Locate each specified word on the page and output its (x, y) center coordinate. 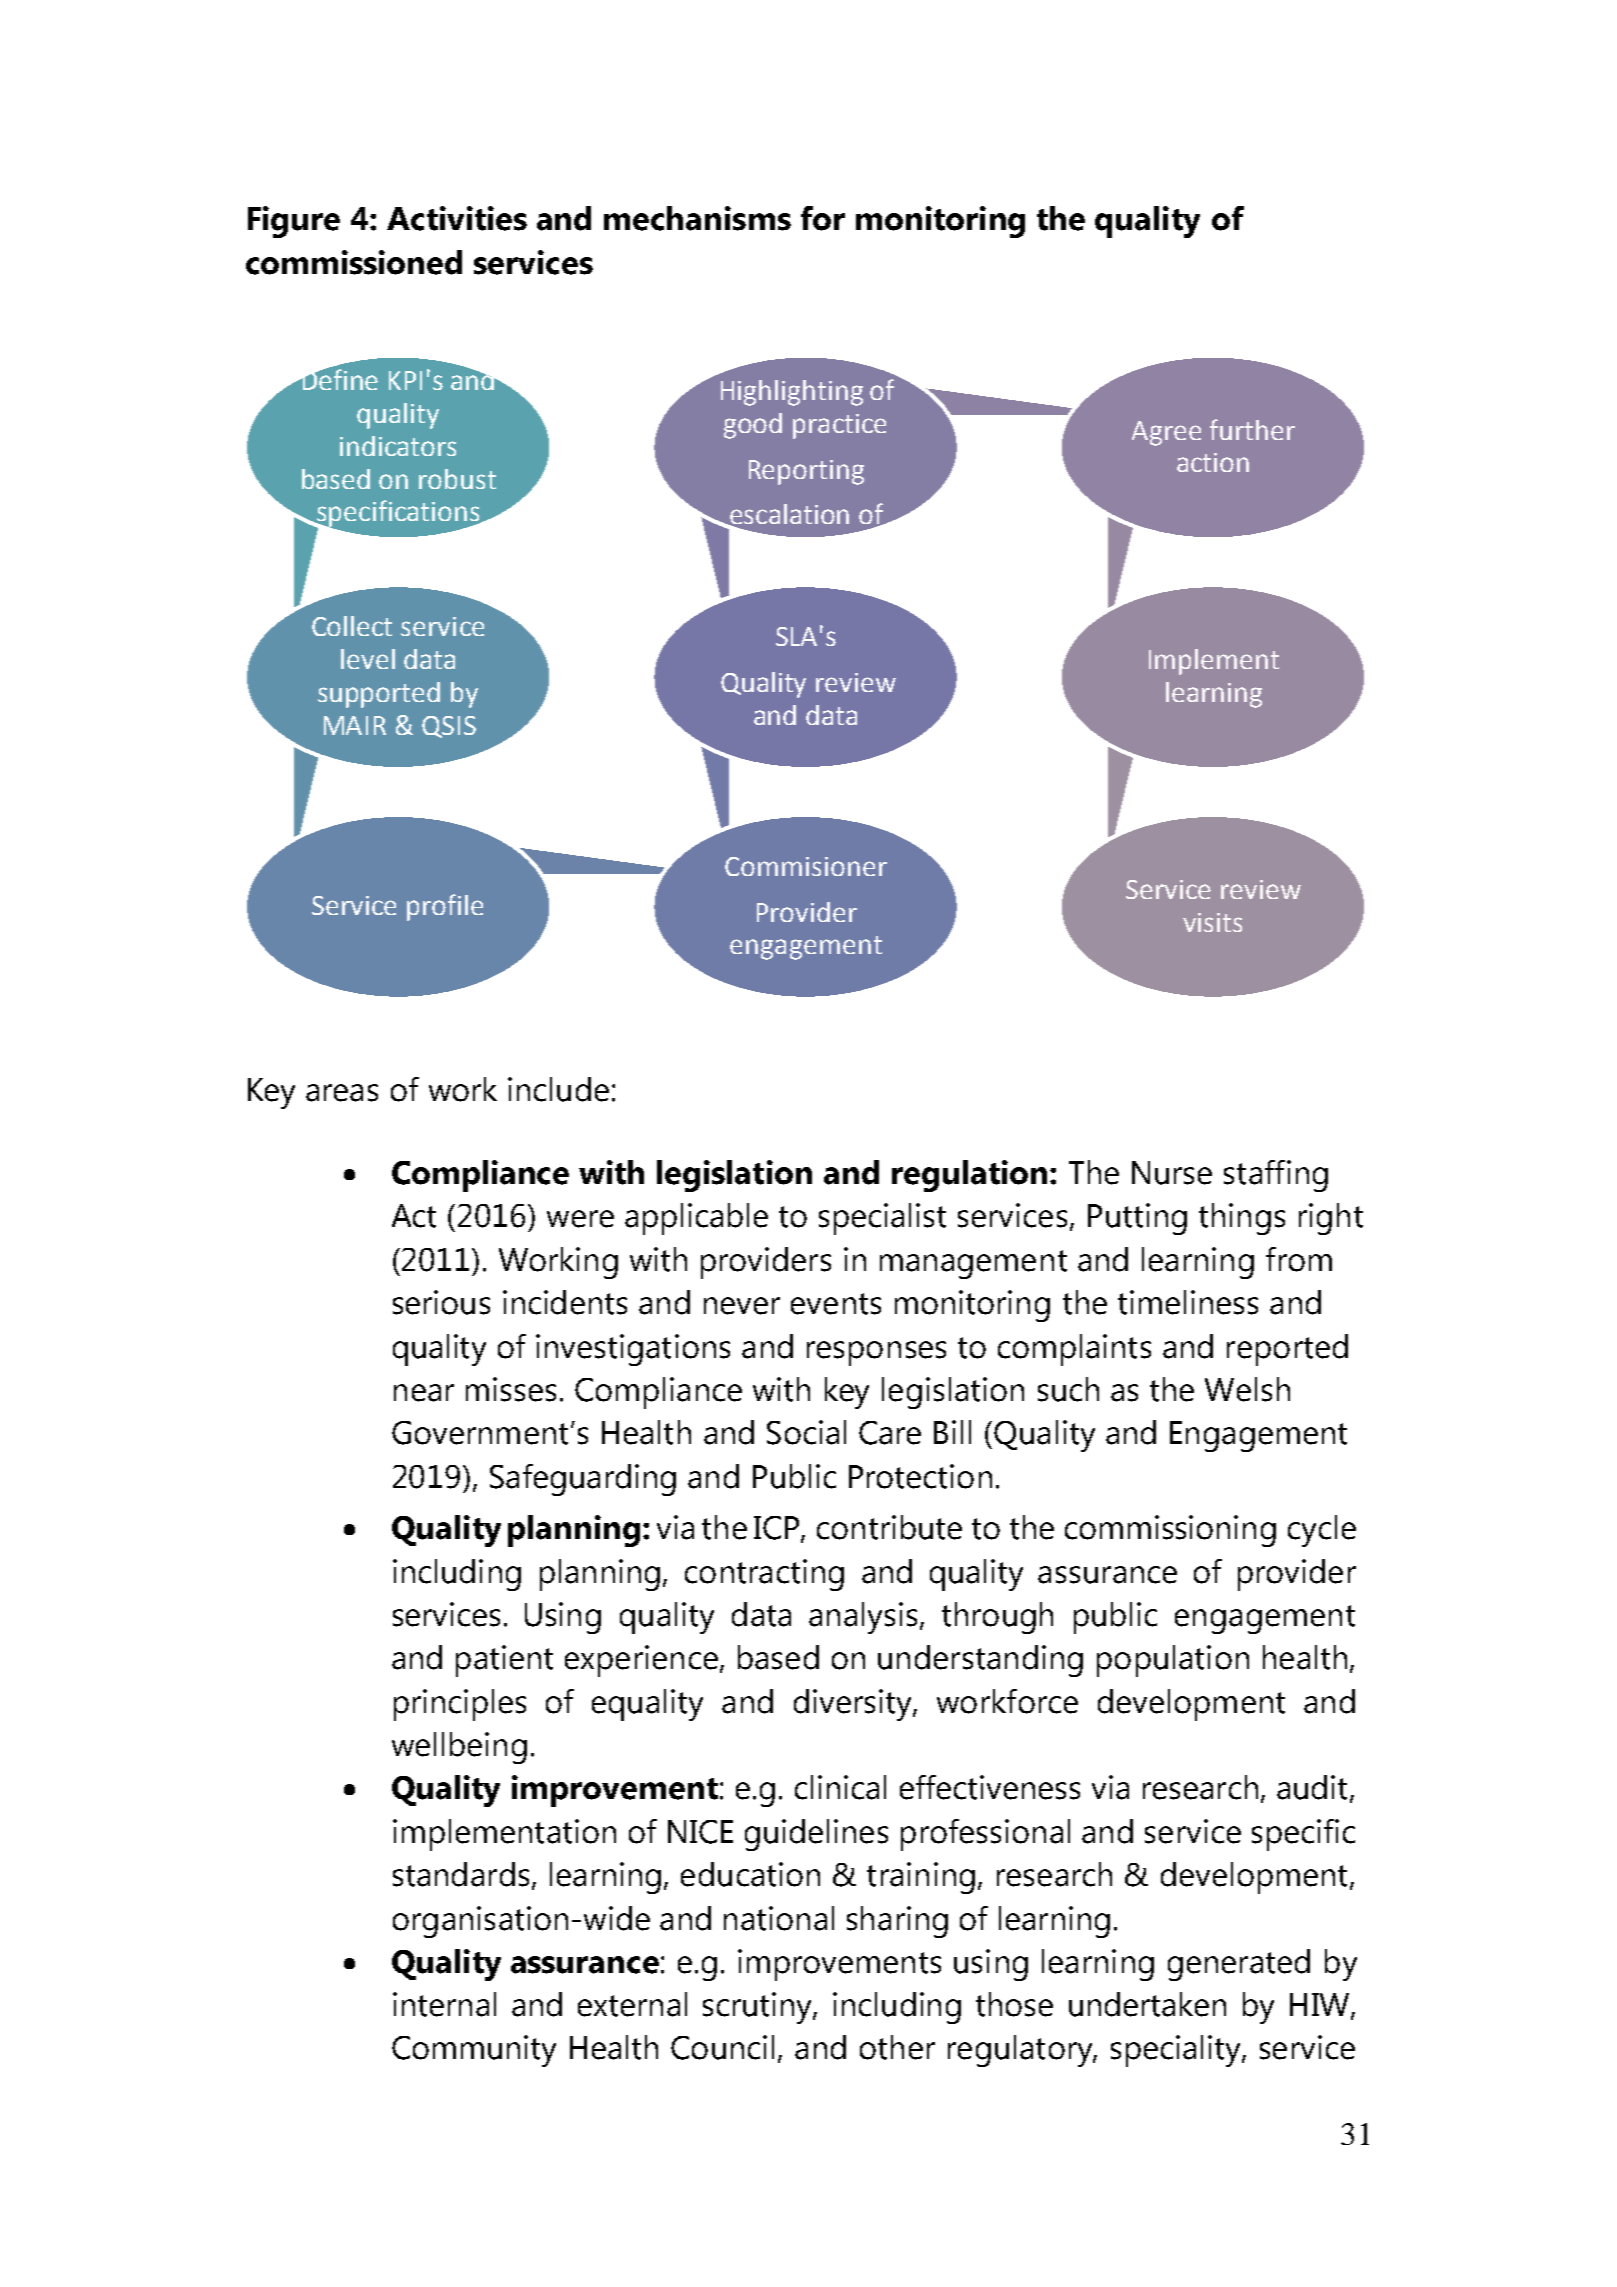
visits (1212, 922)
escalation (788, 515)
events (836, 1304)
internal (444, 2004)
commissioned (354, 262)
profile (445, 907)
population (1173, 1661)
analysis (865, 1618)
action (1213, 462)
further (1252, 429)
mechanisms (697, 218)
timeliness (1188, 1302)
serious (441, 1302)
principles (460, 1705)
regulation (969, 1176)
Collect (352, 626)
